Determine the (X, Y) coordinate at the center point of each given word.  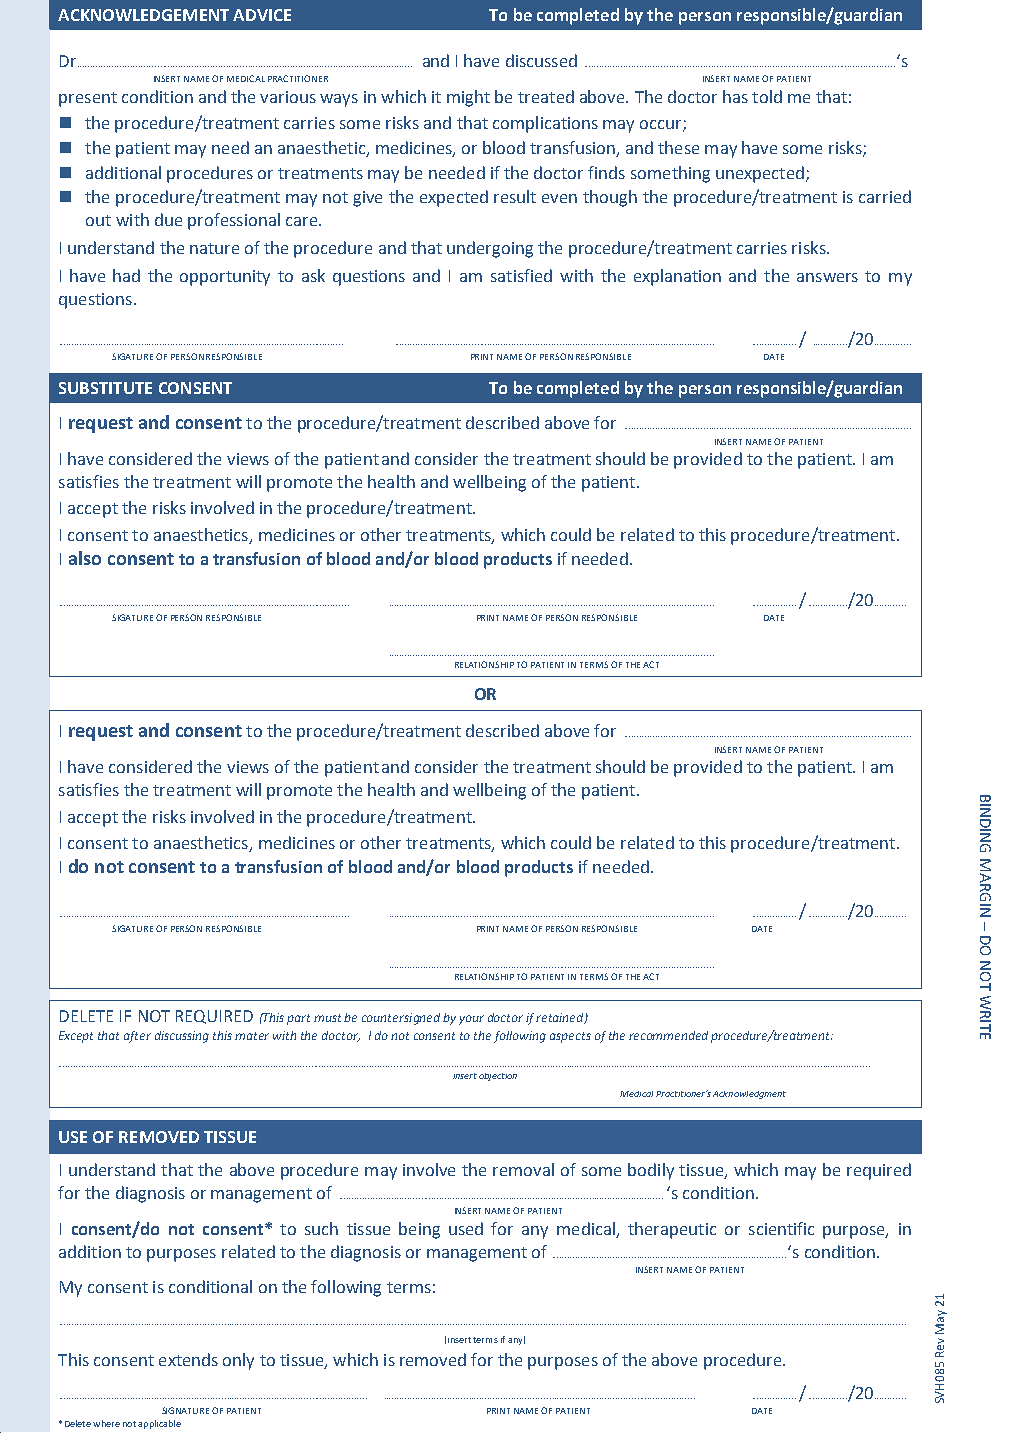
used (466, 1228)
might (468, 98)
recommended (668, 1035)
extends (188, 1359)
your (471, 1020)
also (85, 558)
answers (827, 277)
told (767, 96)
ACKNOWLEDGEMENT (143, 15)
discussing (182, 1037)
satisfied (521, 275)
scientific (781, 1228)
